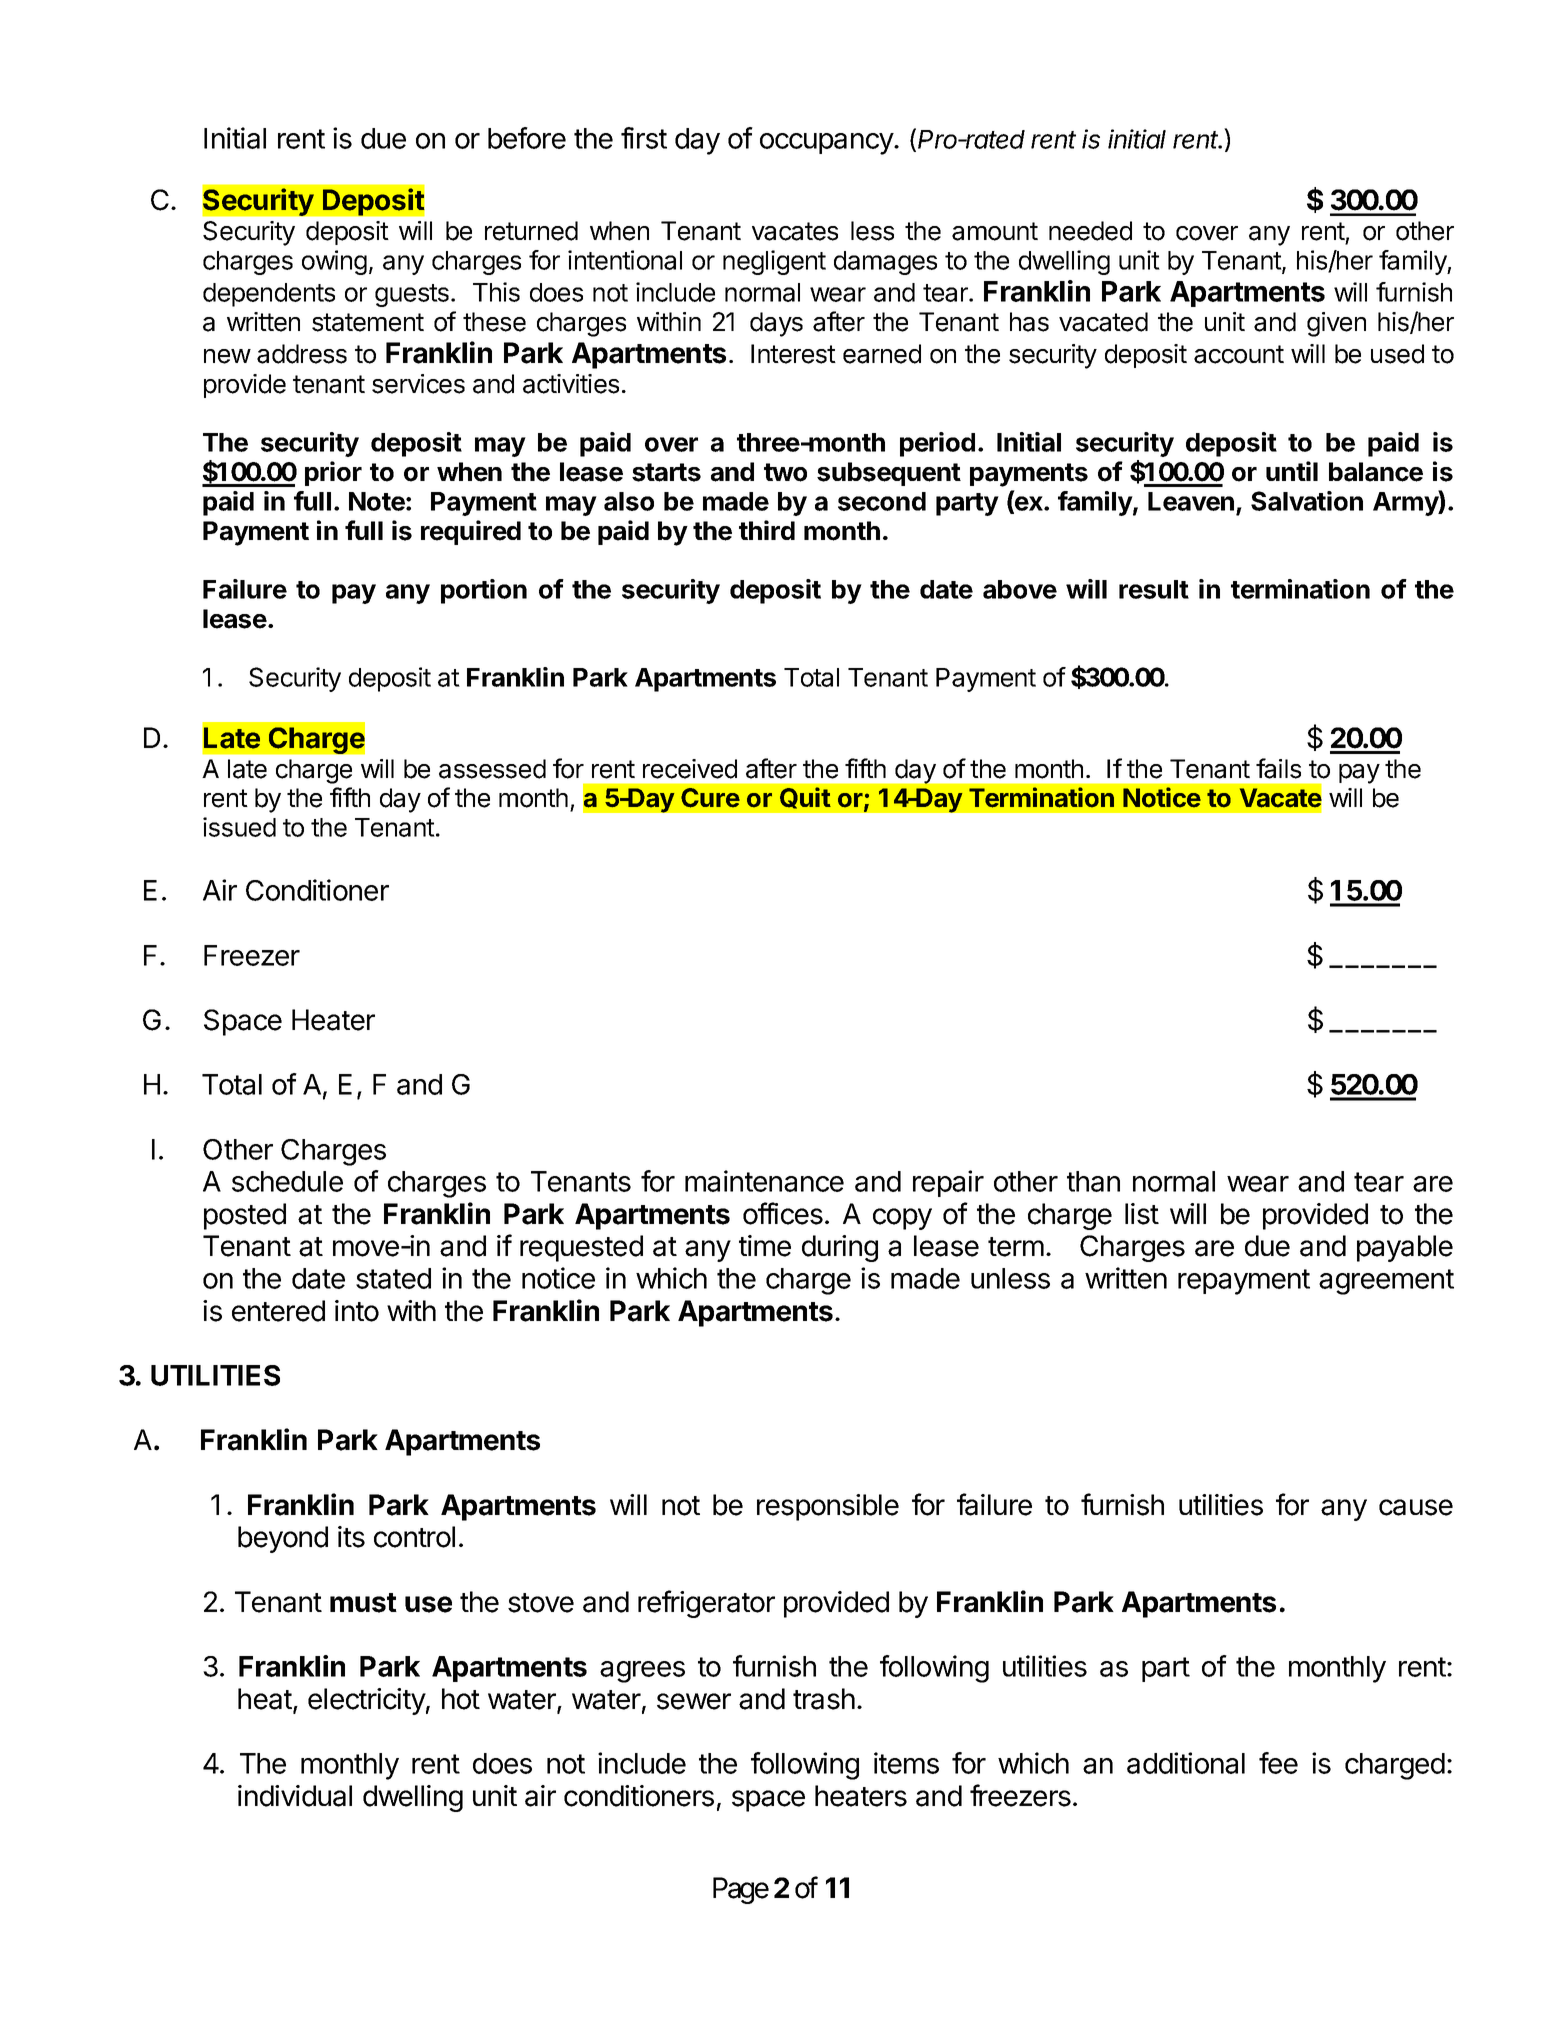  Describe the element at coordinates (1090, 231) in the screenshot. I see `needed` at that location.
